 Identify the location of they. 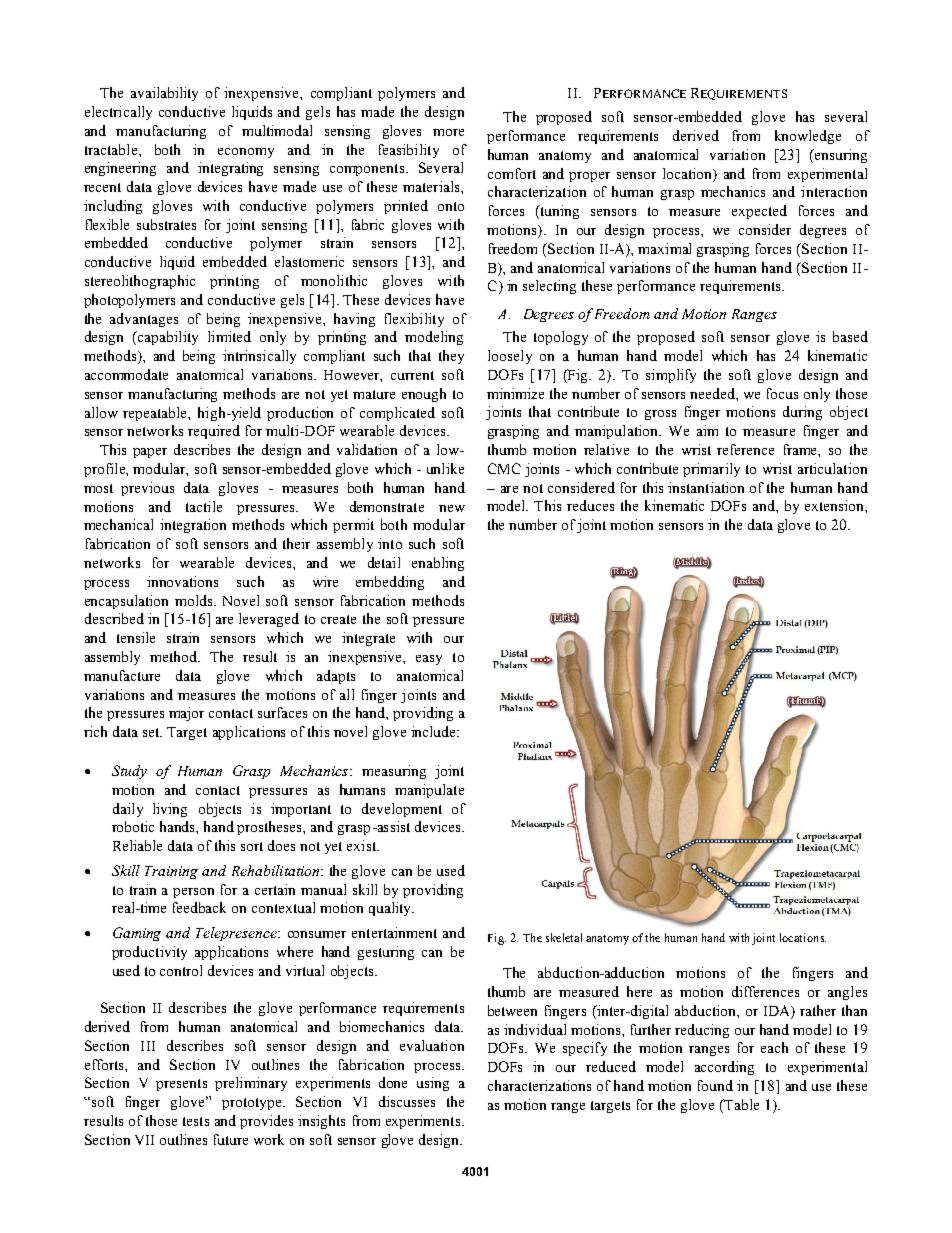
(451, 357).
